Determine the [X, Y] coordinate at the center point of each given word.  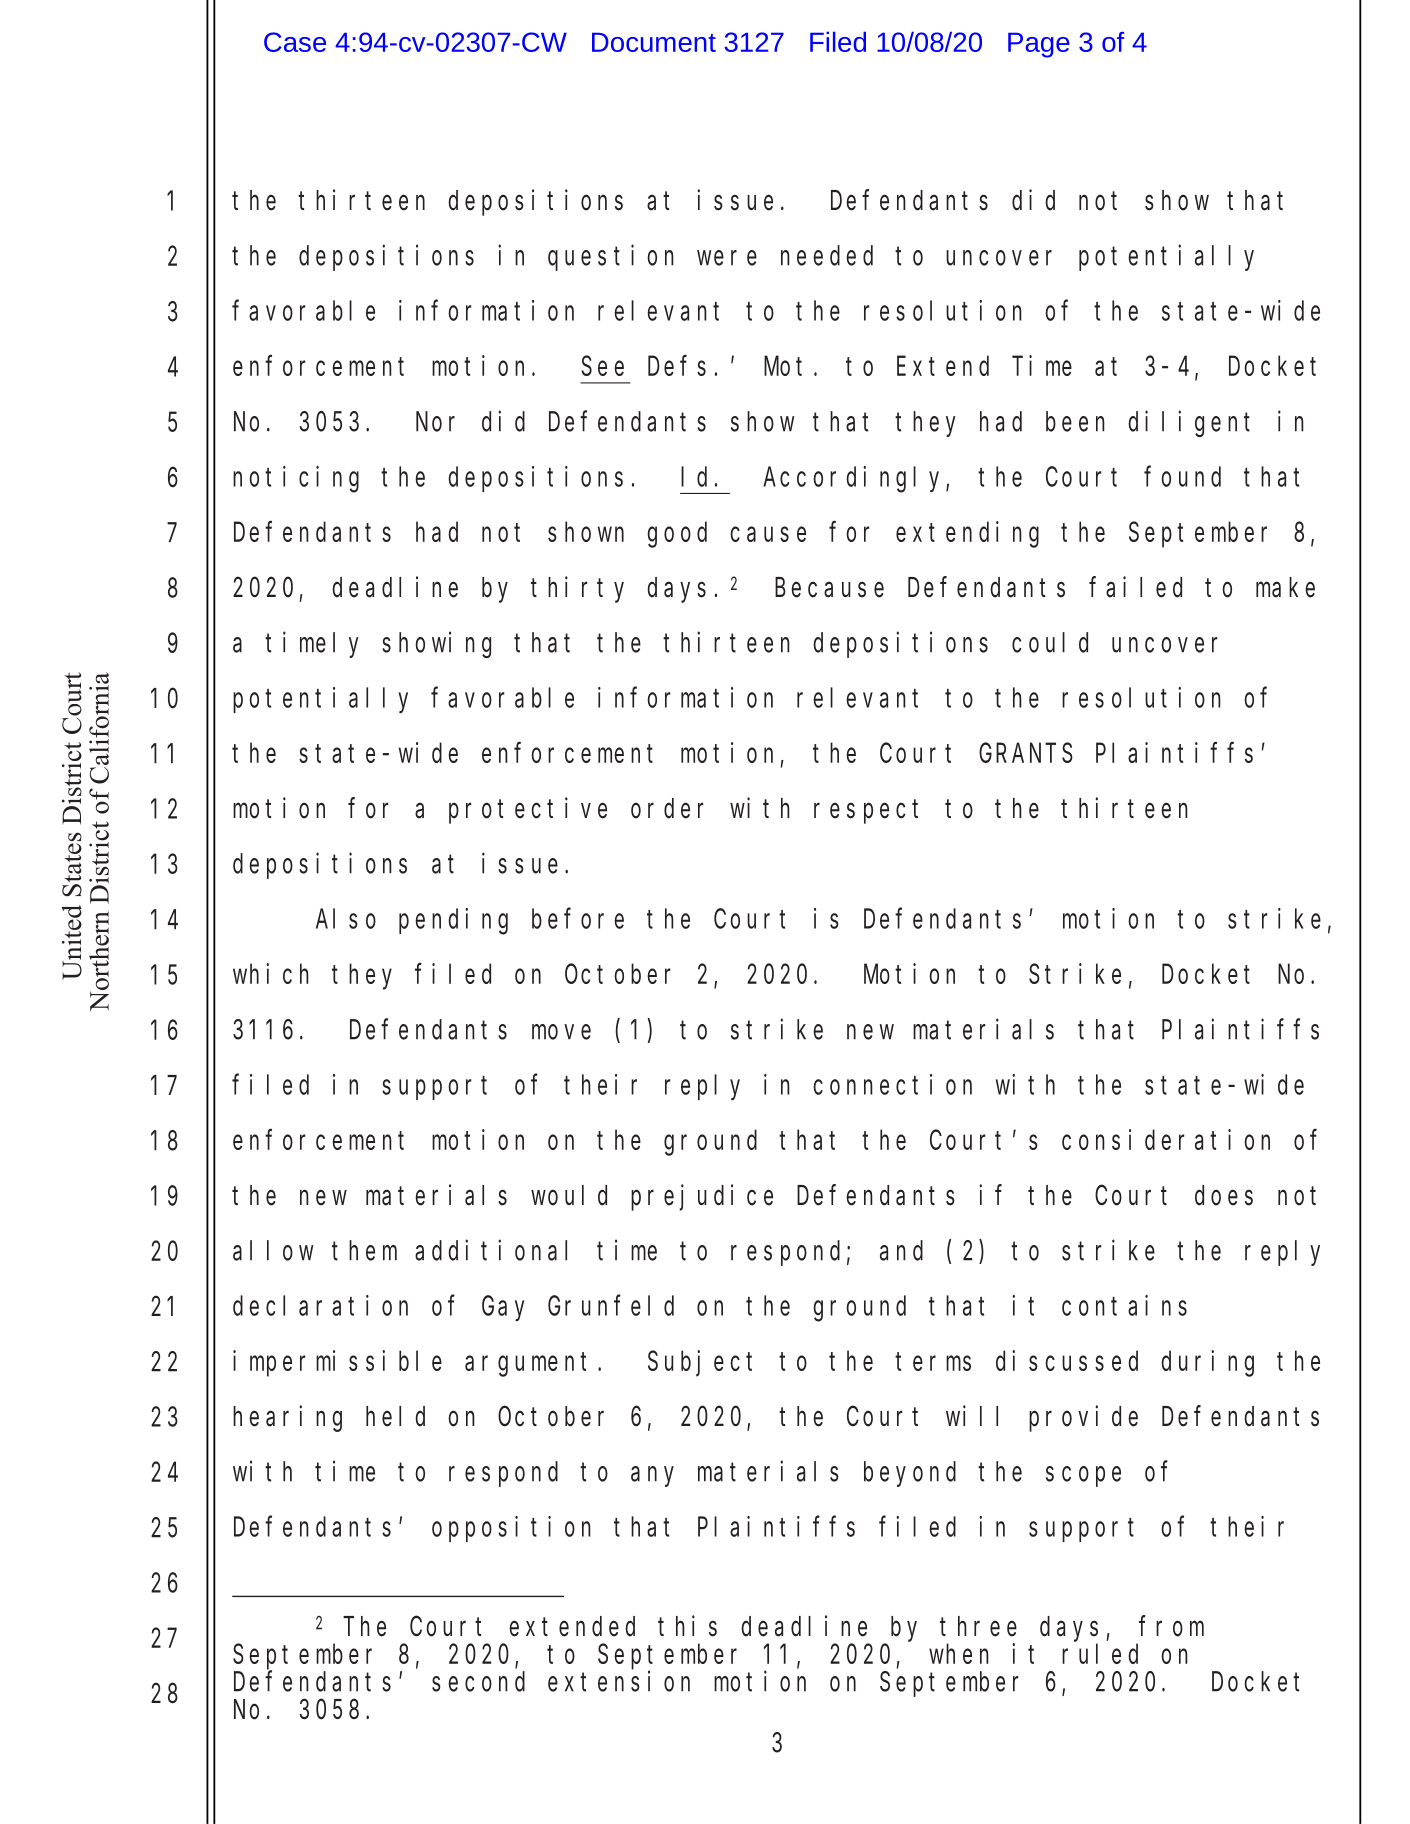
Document [654, 42]
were [727, 258]
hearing [287, 1418]
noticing [296, 479]
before [578, 919]
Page [1039, 45]
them [364, 1250]
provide [1083, 1418]
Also [346, 919]
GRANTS [1026, 753]
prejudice [702, 1197]
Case [295, 42]
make [1285, 587]
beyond [910, 1474]
